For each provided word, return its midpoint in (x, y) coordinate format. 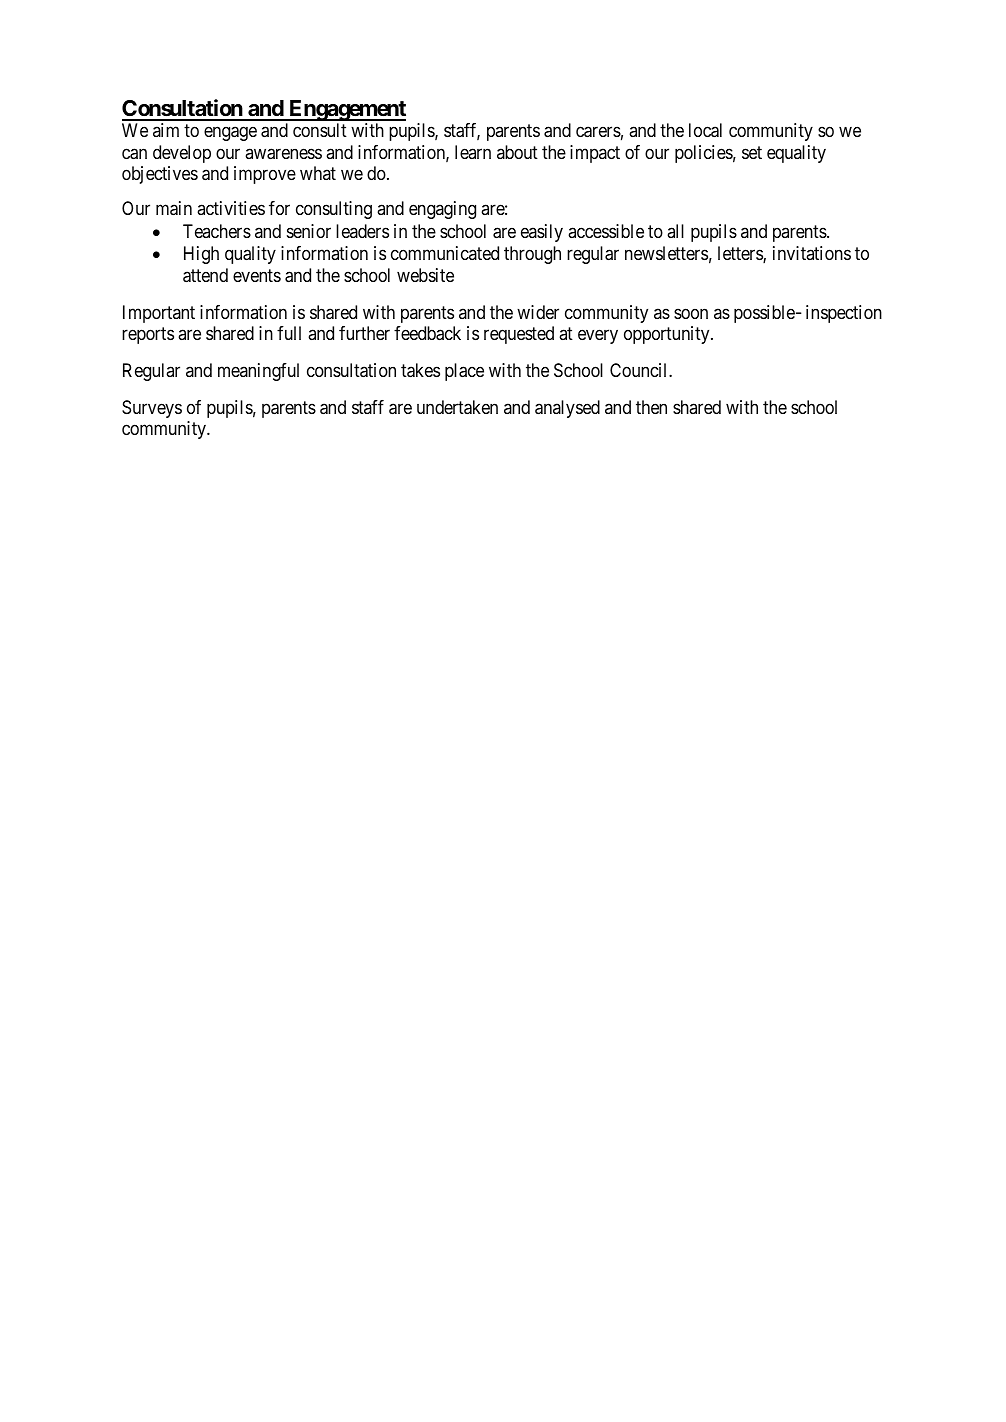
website (425, 275)
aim (166, 130)
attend (205, 275)
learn (473, 152)
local (705, 130)
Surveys (152, 409)
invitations (812, 253)
